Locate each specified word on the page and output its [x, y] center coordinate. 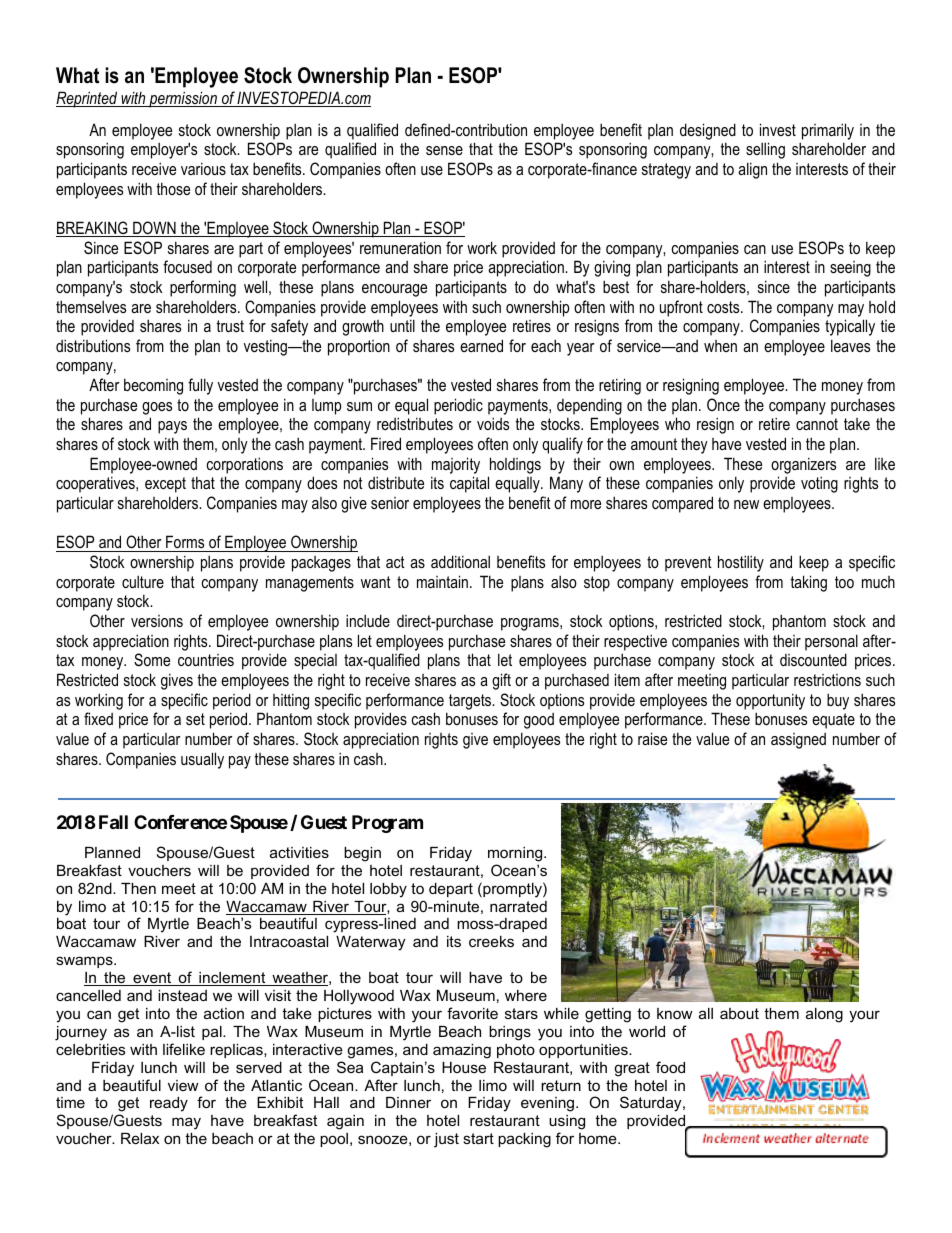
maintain [442, 581]
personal [831, 642]
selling [765, 150]
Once [723, 404]
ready [169, 1104]
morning [516, 854]
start [478, 1138]
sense [444, 150]
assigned [798, 741]
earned [481, 345]
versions [157, 621]
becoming [153, 386]
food [670, 1067]
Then [138, 888]
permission [183, 99]
